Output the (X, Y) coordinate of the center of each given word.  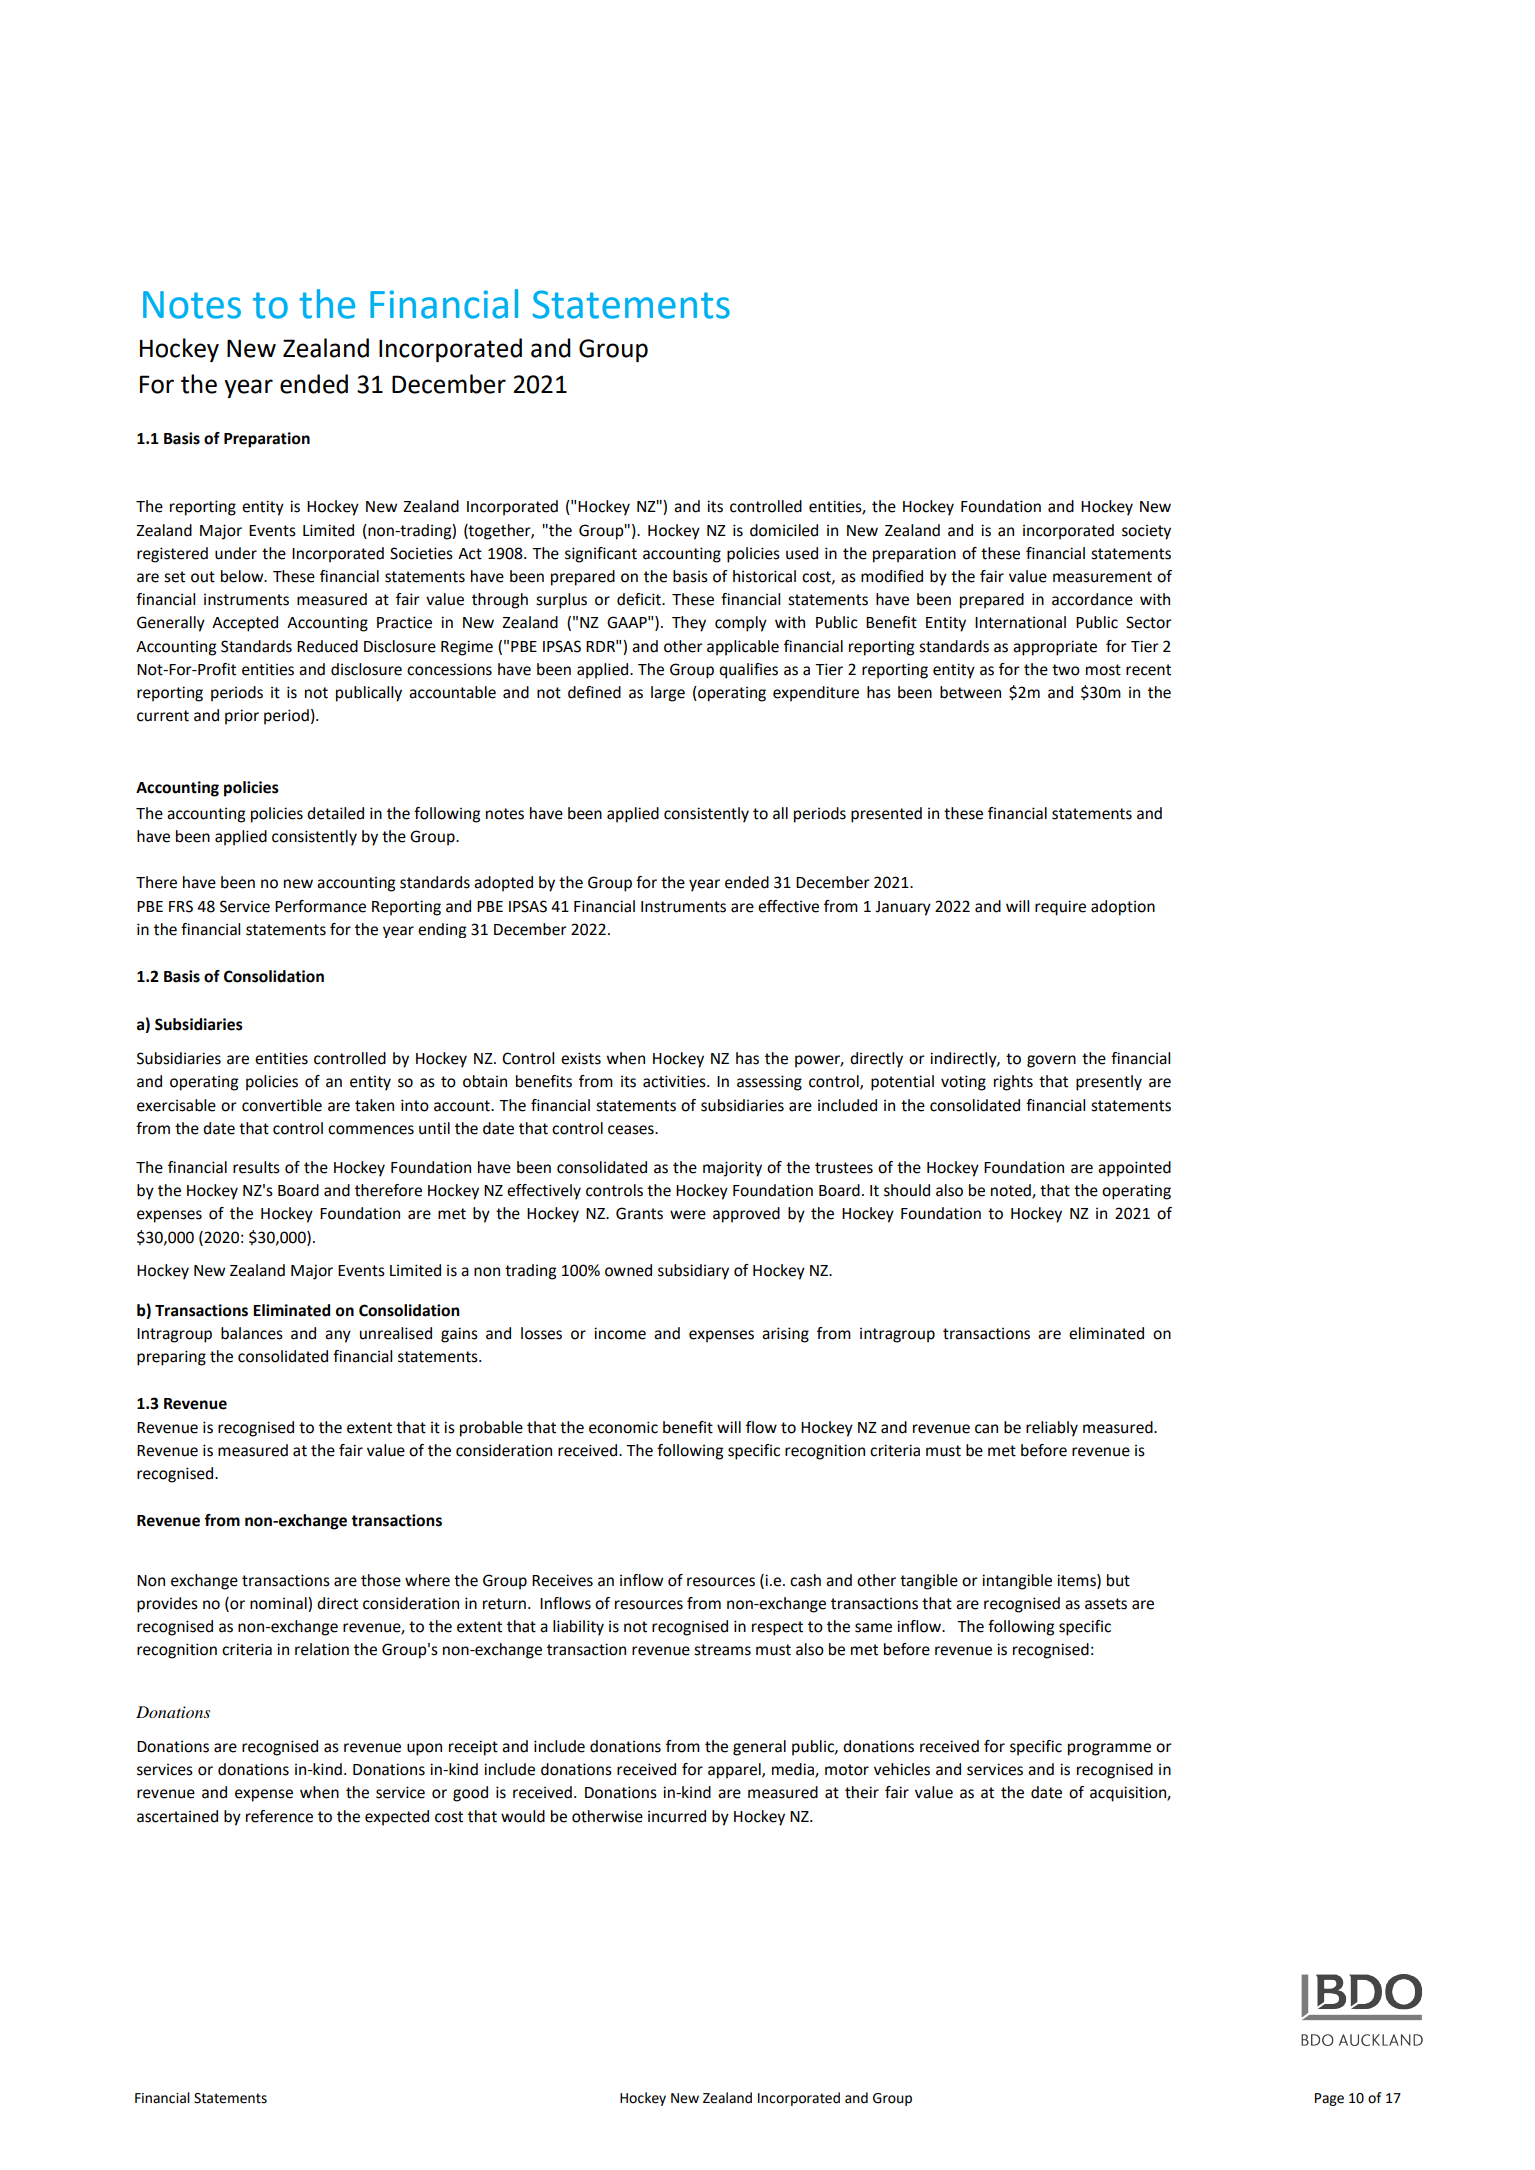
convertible (282, 1105)
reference (279, 1816)
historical (764, 576)
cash (805, 1580)
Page (1329, 2099)
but (1118, 1580)
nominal (279, 1604)
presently (1109, 1083)
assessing (769, 1083)
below (243, 576)
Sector (1149, 622)
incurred (677, 1816)
